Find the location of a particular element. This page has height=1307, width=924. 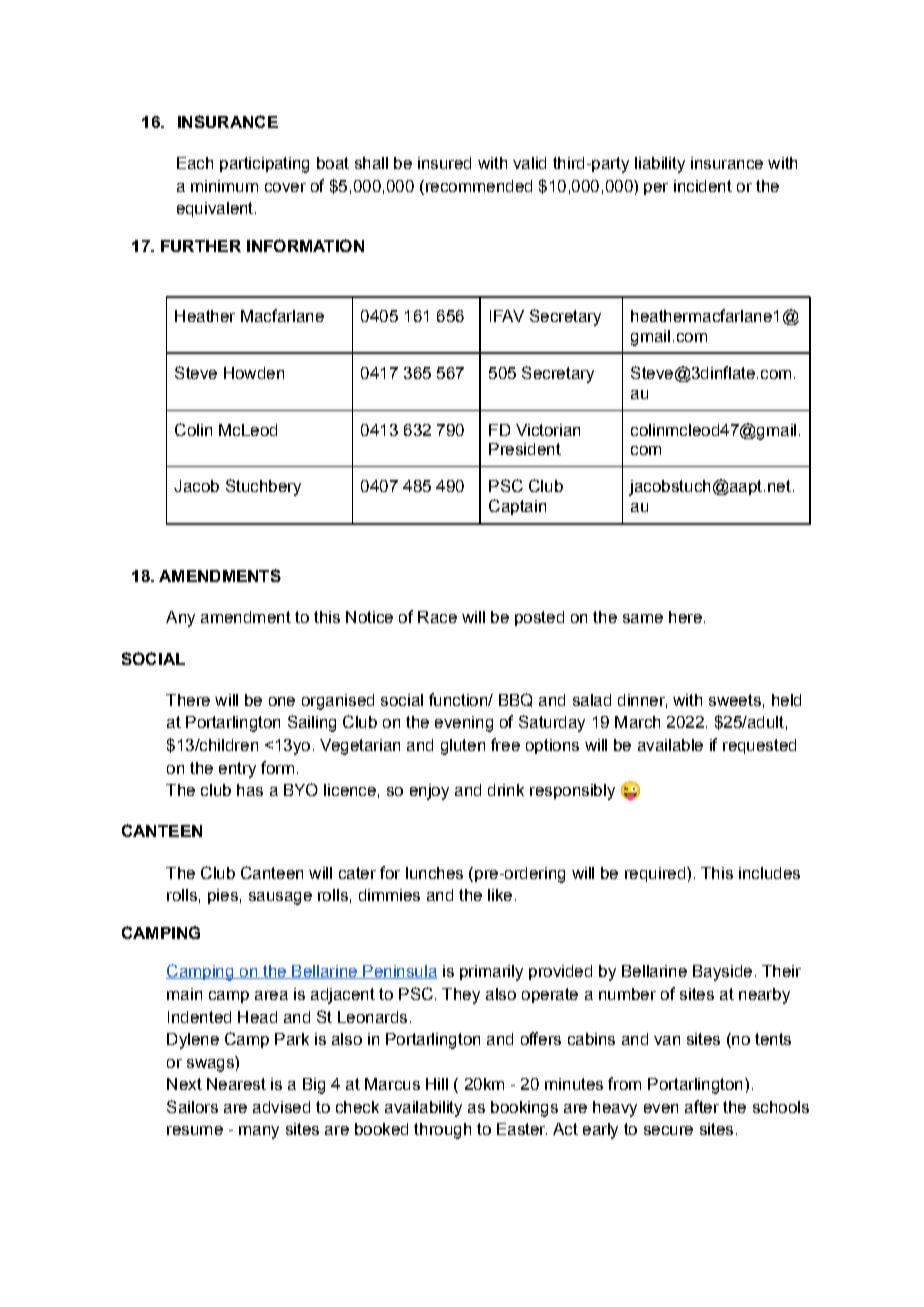

has is located at coordinates (250, 790).
